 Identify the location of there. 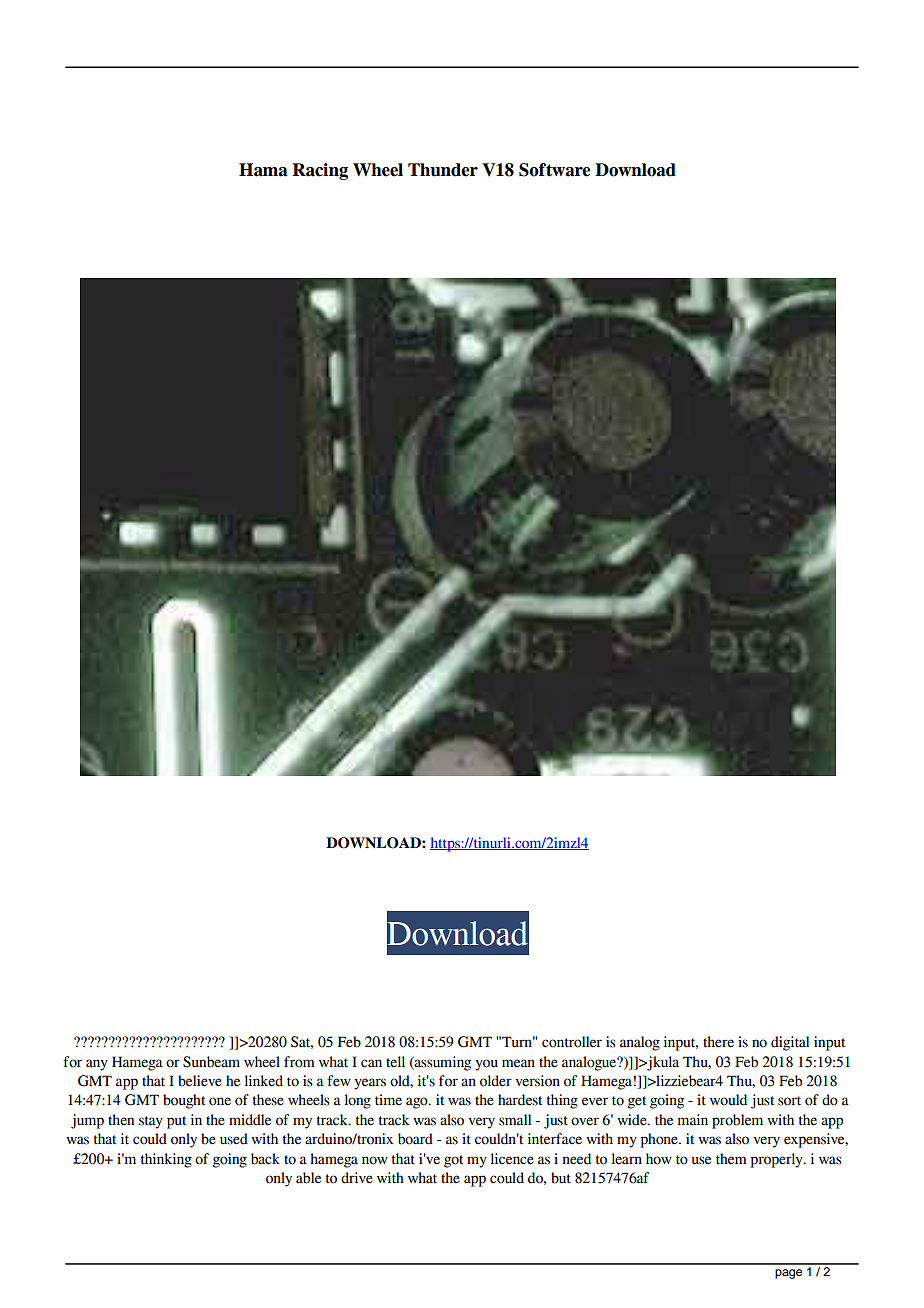
(718, 1042).
